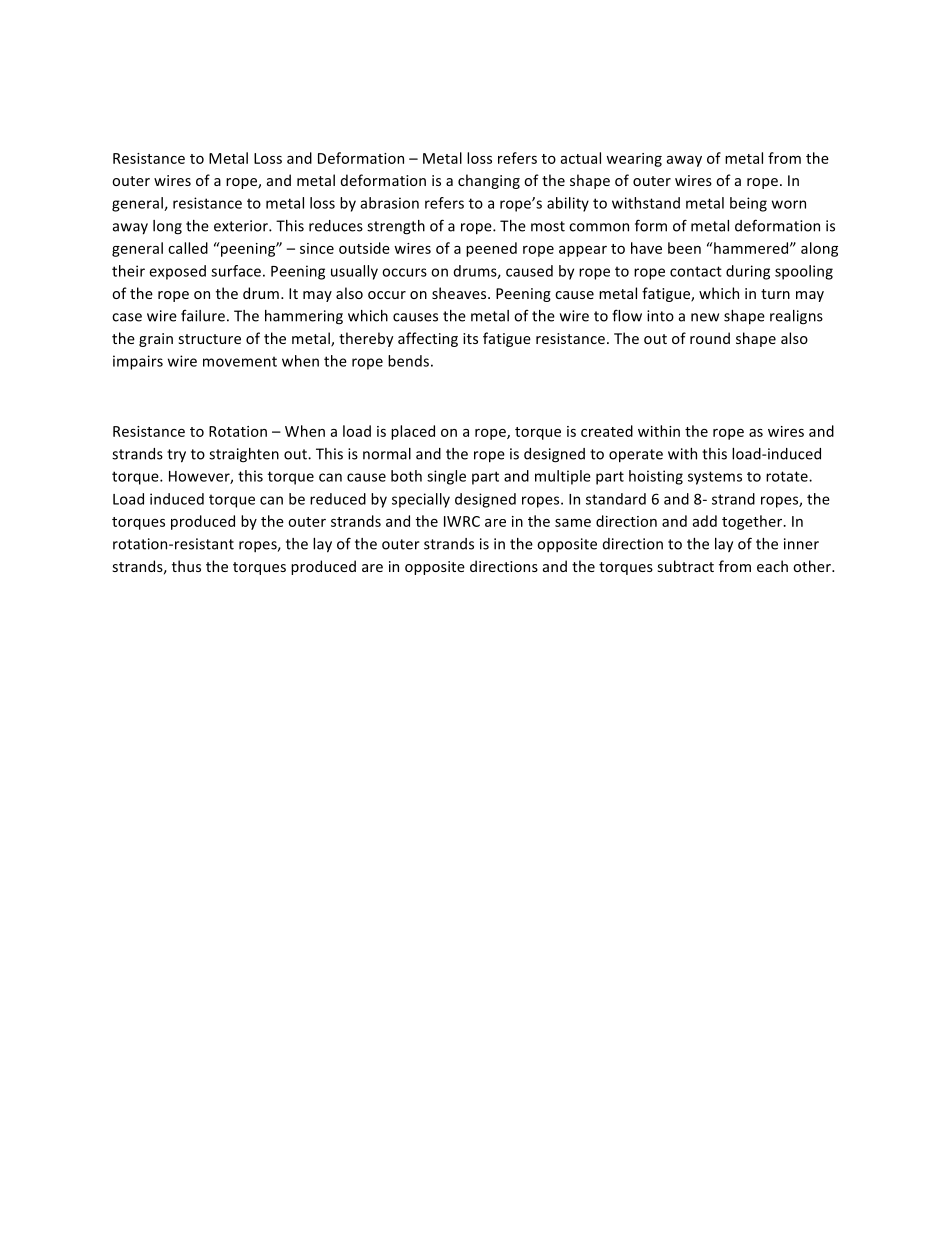 The width and height of the page is (952, 1233). Describe the element at coordinates (413, 432) in the page. I see `placed` at that location.
